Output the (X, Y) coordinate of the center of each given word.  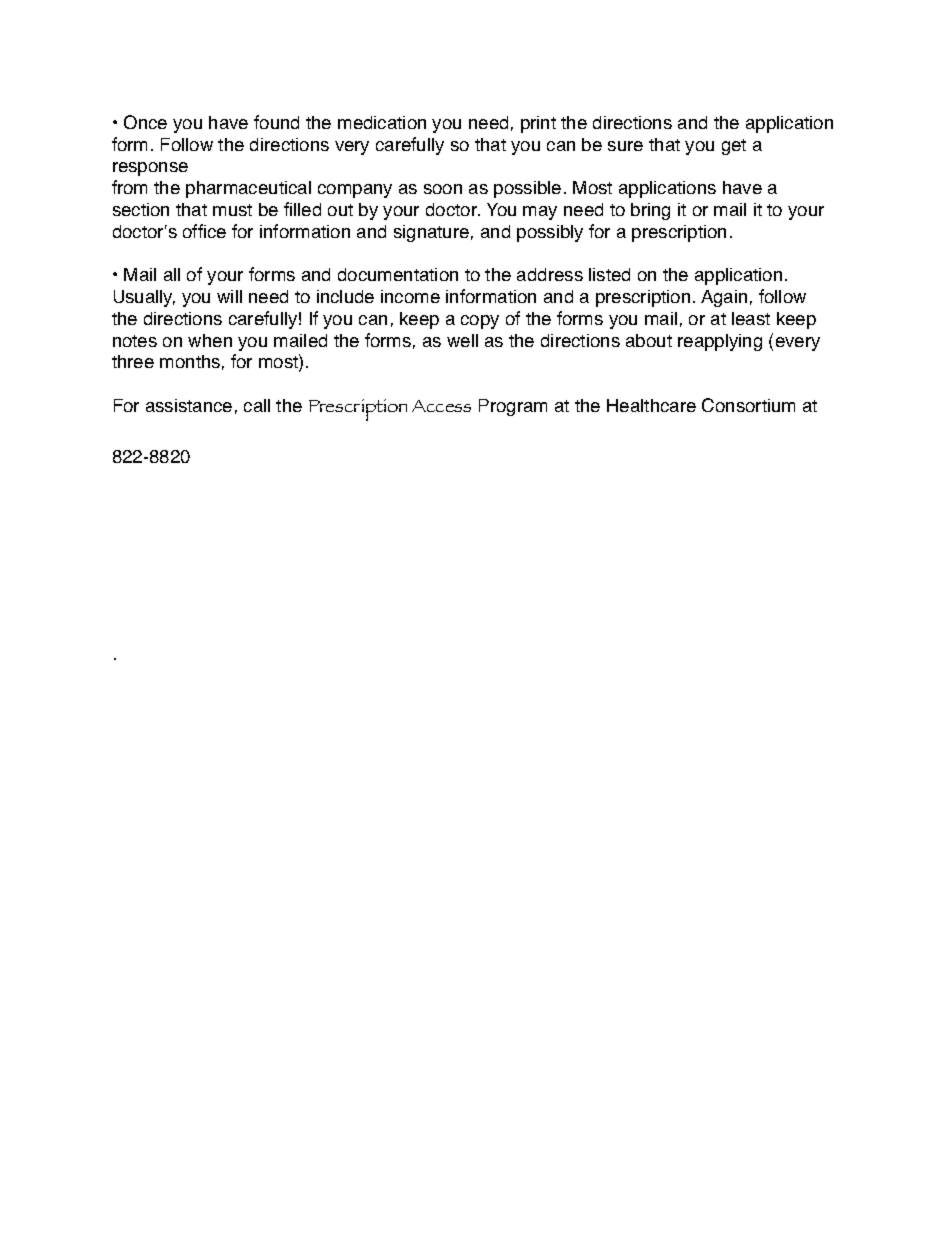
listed (609, 274)
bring (650, 211)
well (462, 340)
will (229, 296)
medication (382, 122)
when (210, 340)
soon (443, 189)
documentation (398, 274)
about (649, 340)
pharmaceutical (248, 189)
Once (145, 122)
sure (625, 146)
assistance (189, 405)
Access (441, 406)
